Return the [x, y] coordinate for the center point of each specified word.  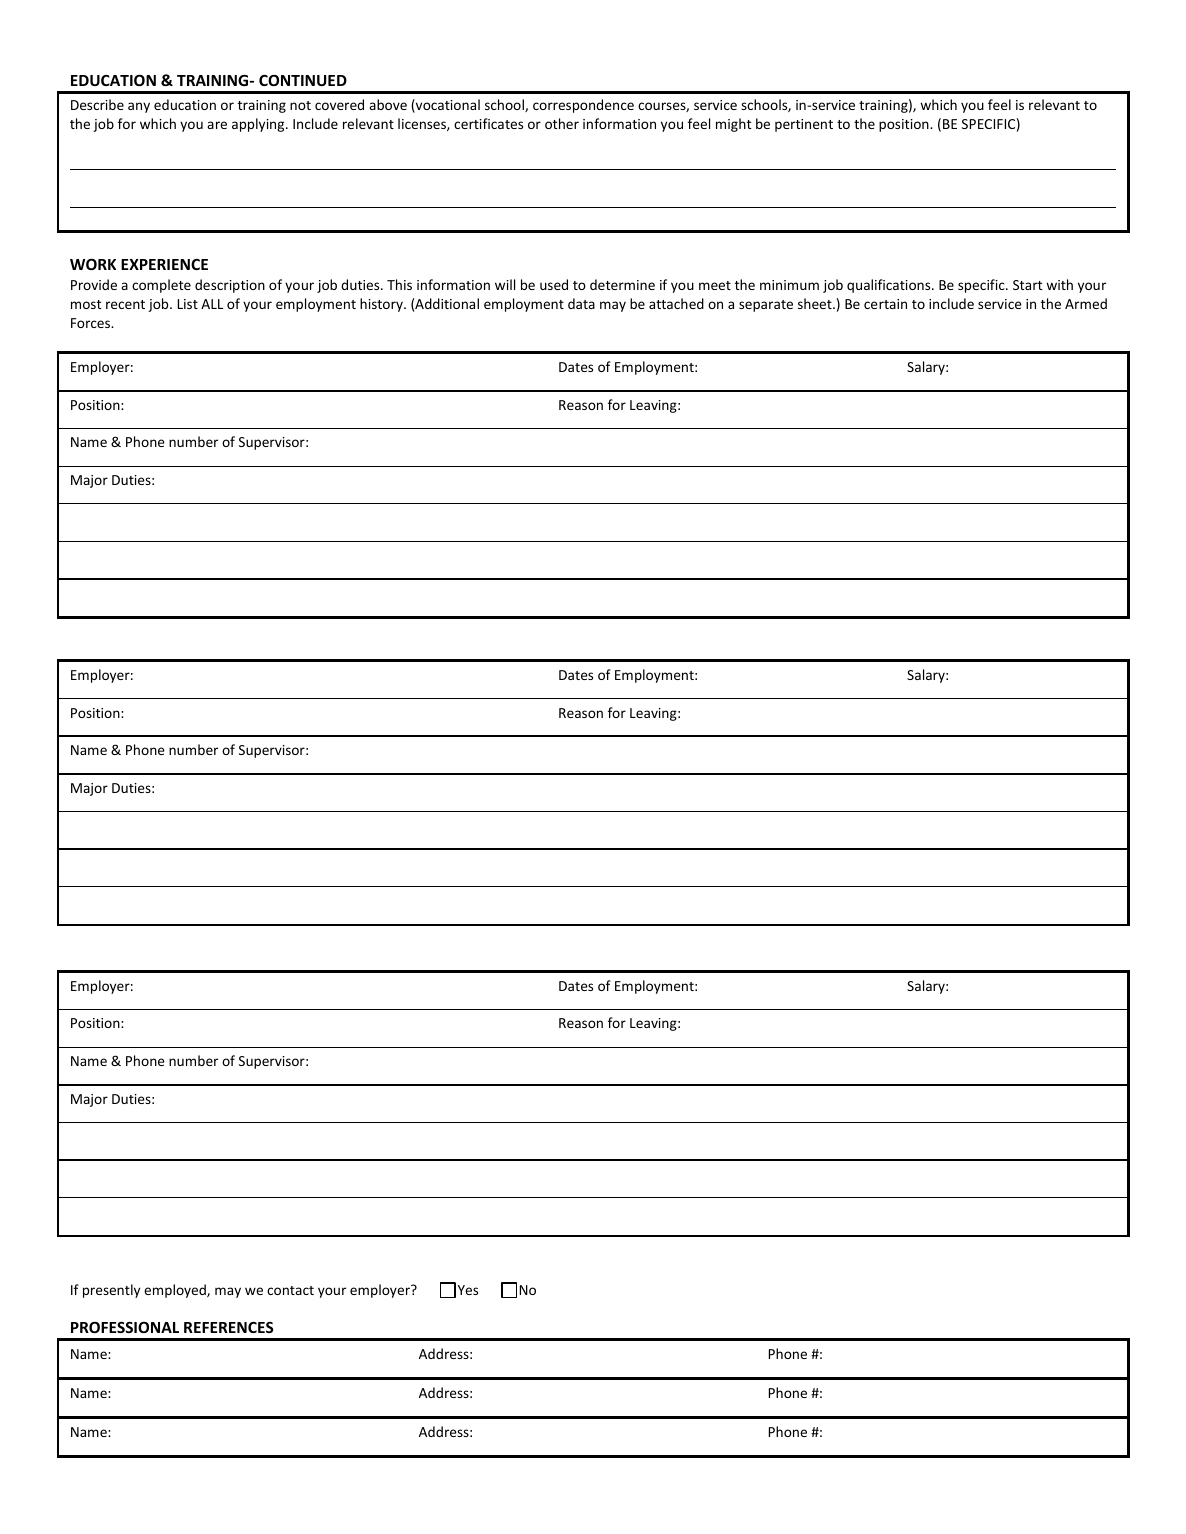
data [581, 303]
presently [111, 1291]
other [562, 123]
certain [885, 304]
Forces [92, 323]
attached [676, 303]
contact [290, 1290]
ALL [212, 304]
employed [176, 1291]
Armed [1086, 303]
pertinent [804, 125]
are [217, 125]
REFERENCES [228, 1327]
